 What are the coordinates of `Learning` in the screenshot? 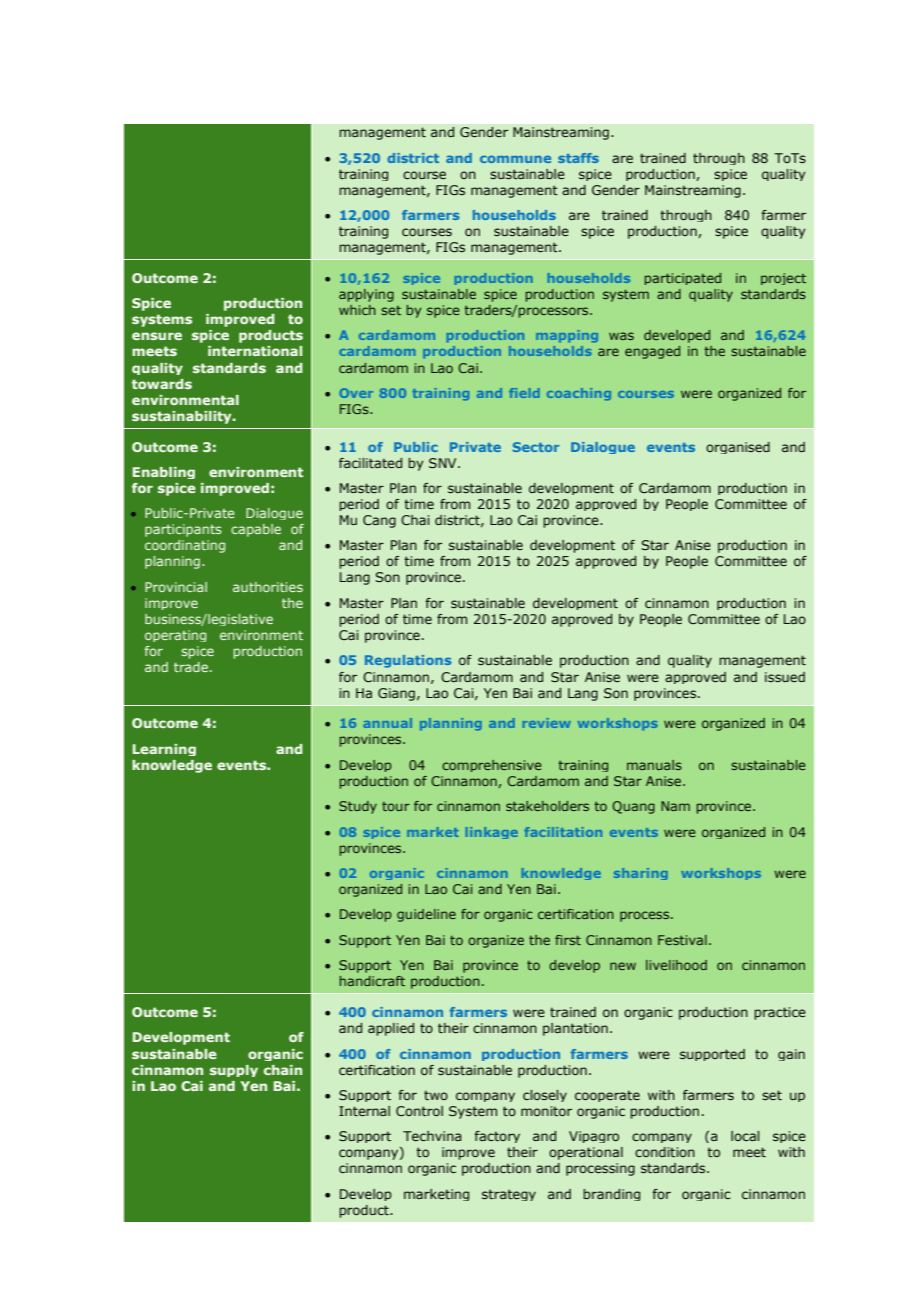 It's located at (164, 750).
